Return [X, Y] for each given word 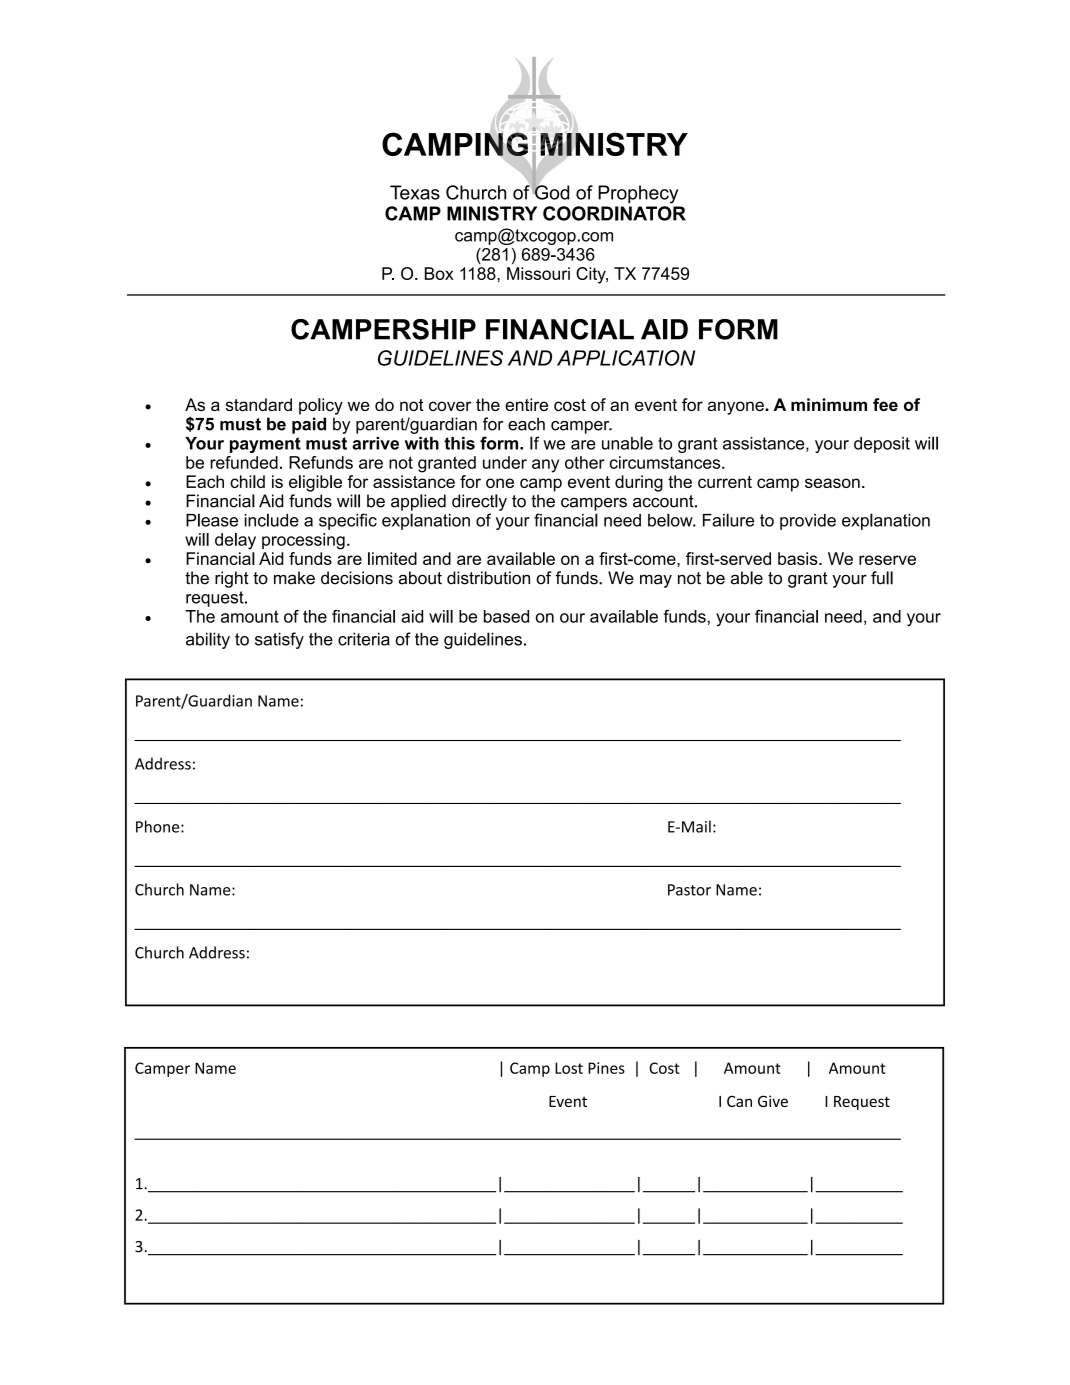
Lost [569, 1068]
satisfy [279, 640]
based [506, 616]
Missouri [538, 273]
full [882, 578]
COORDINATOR [614, 213]
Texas [415, 192]
